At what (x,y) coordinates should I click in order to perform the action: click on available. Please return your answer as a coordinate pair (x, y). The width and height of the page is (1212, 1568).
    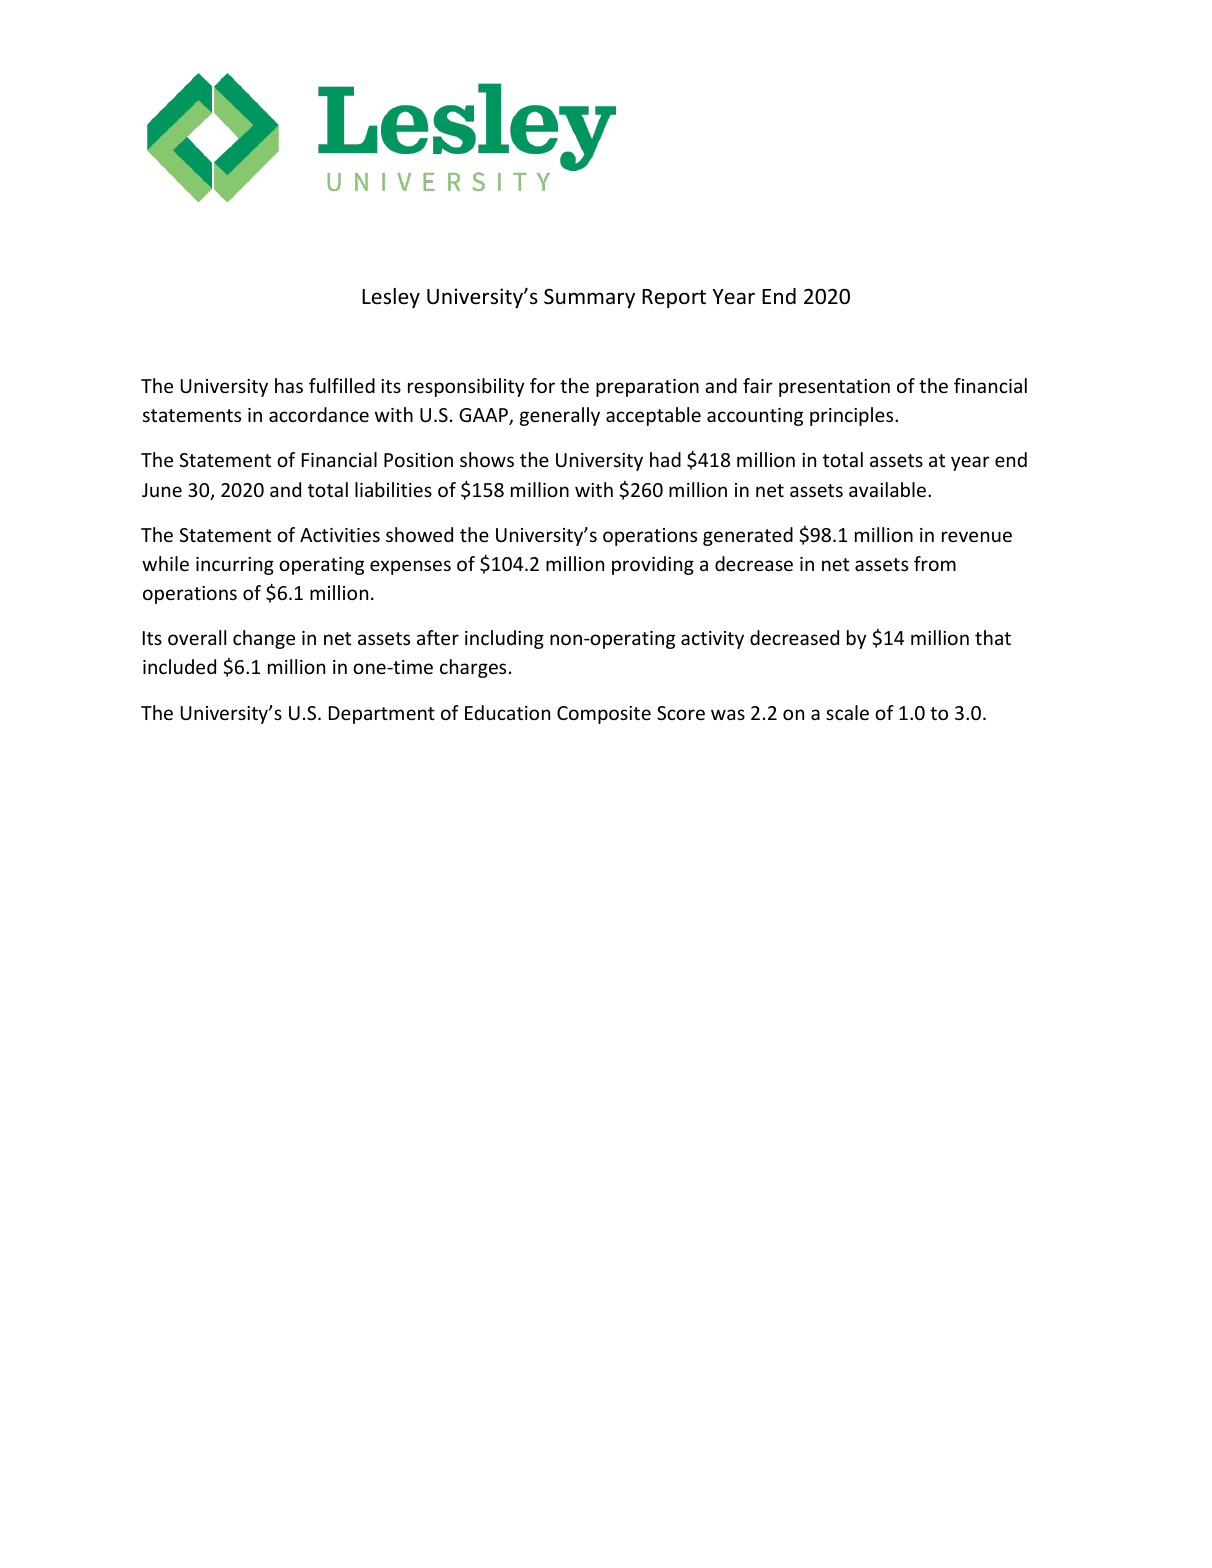
    Looking at the image, I should click on (887, 489).
